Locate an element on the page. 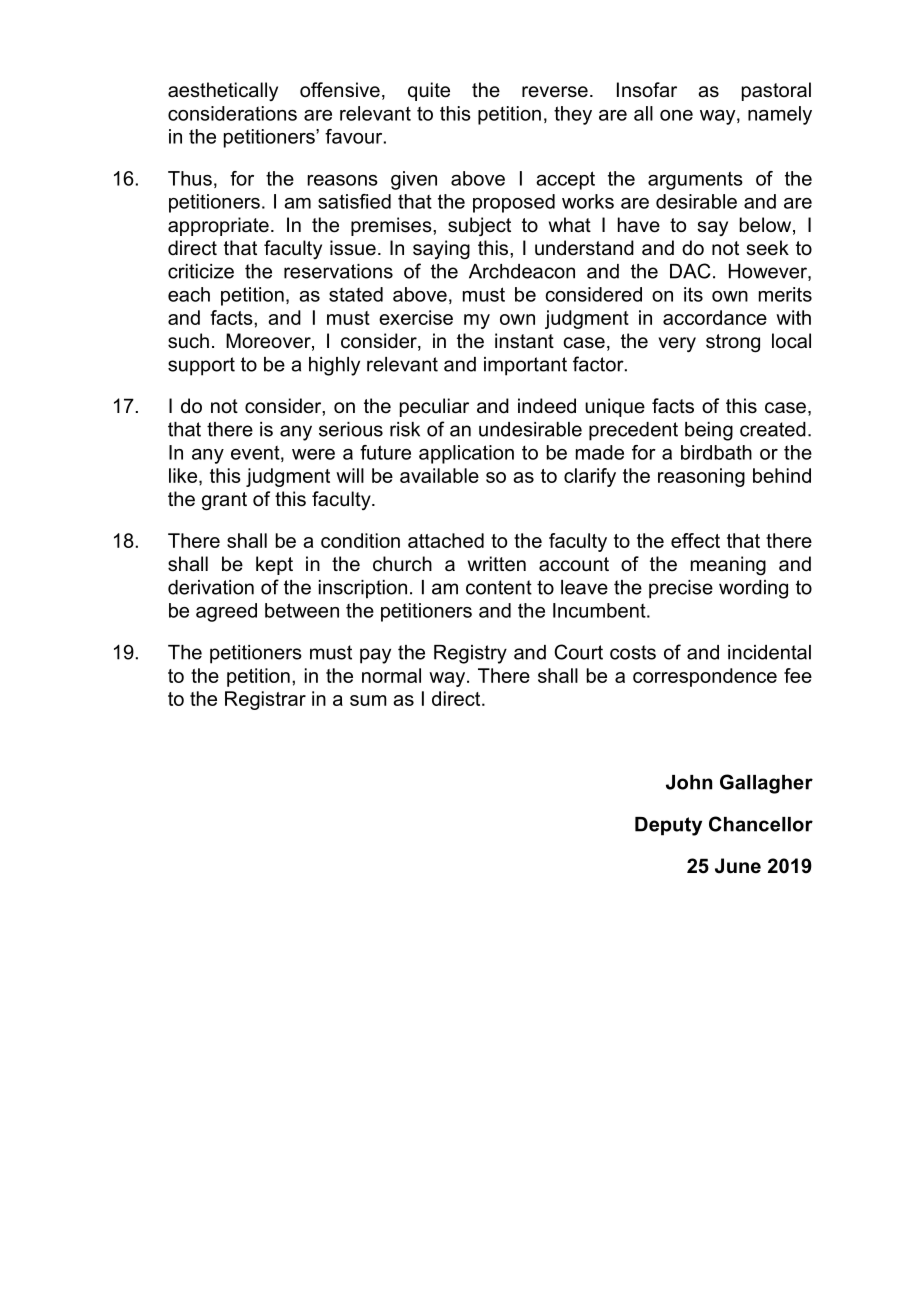 The width and height of the document is (924, 1308). Registrar is located at coordinates (265, 700).
